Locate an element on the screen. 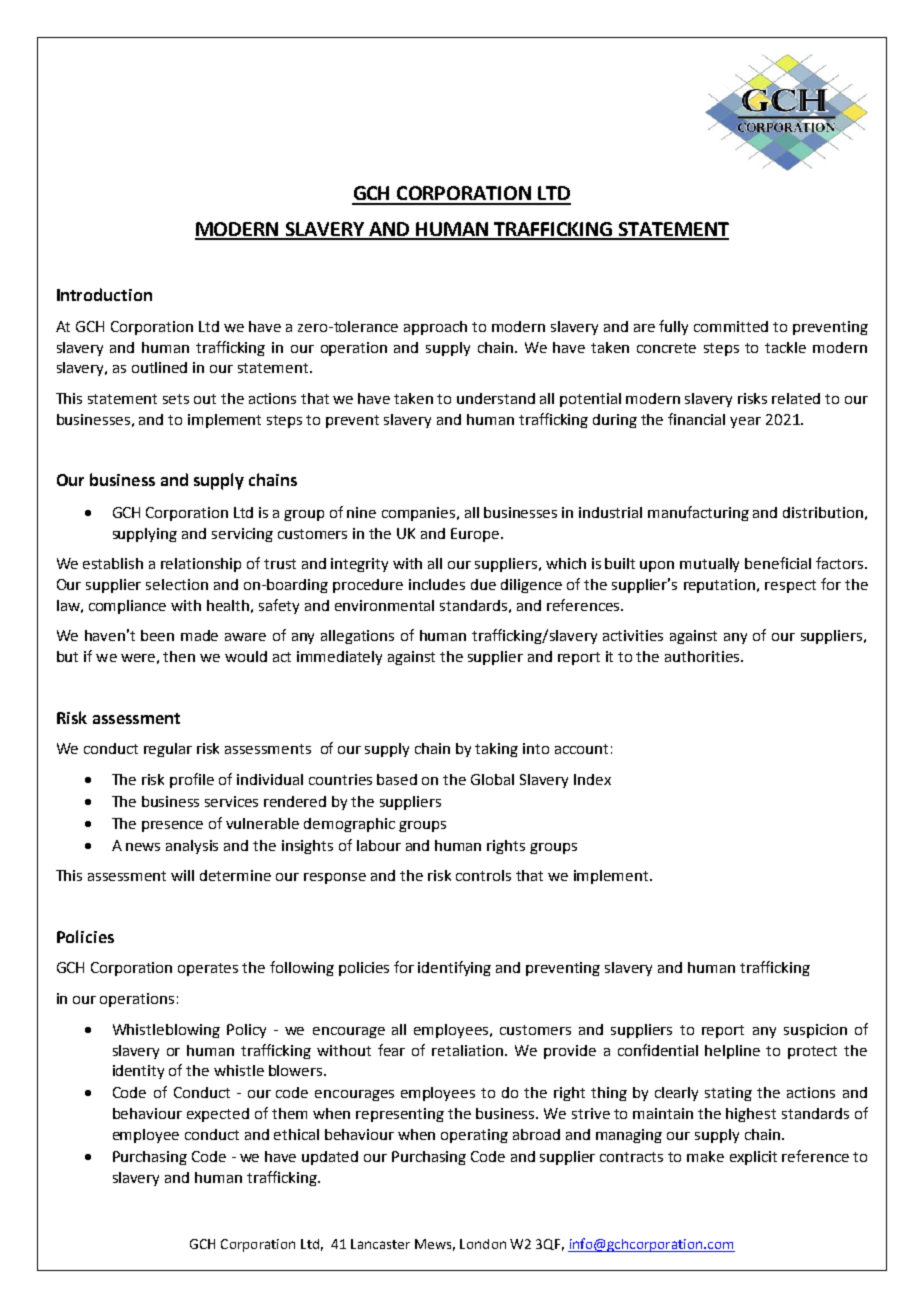  profile is located at coordinates (192, 780).
